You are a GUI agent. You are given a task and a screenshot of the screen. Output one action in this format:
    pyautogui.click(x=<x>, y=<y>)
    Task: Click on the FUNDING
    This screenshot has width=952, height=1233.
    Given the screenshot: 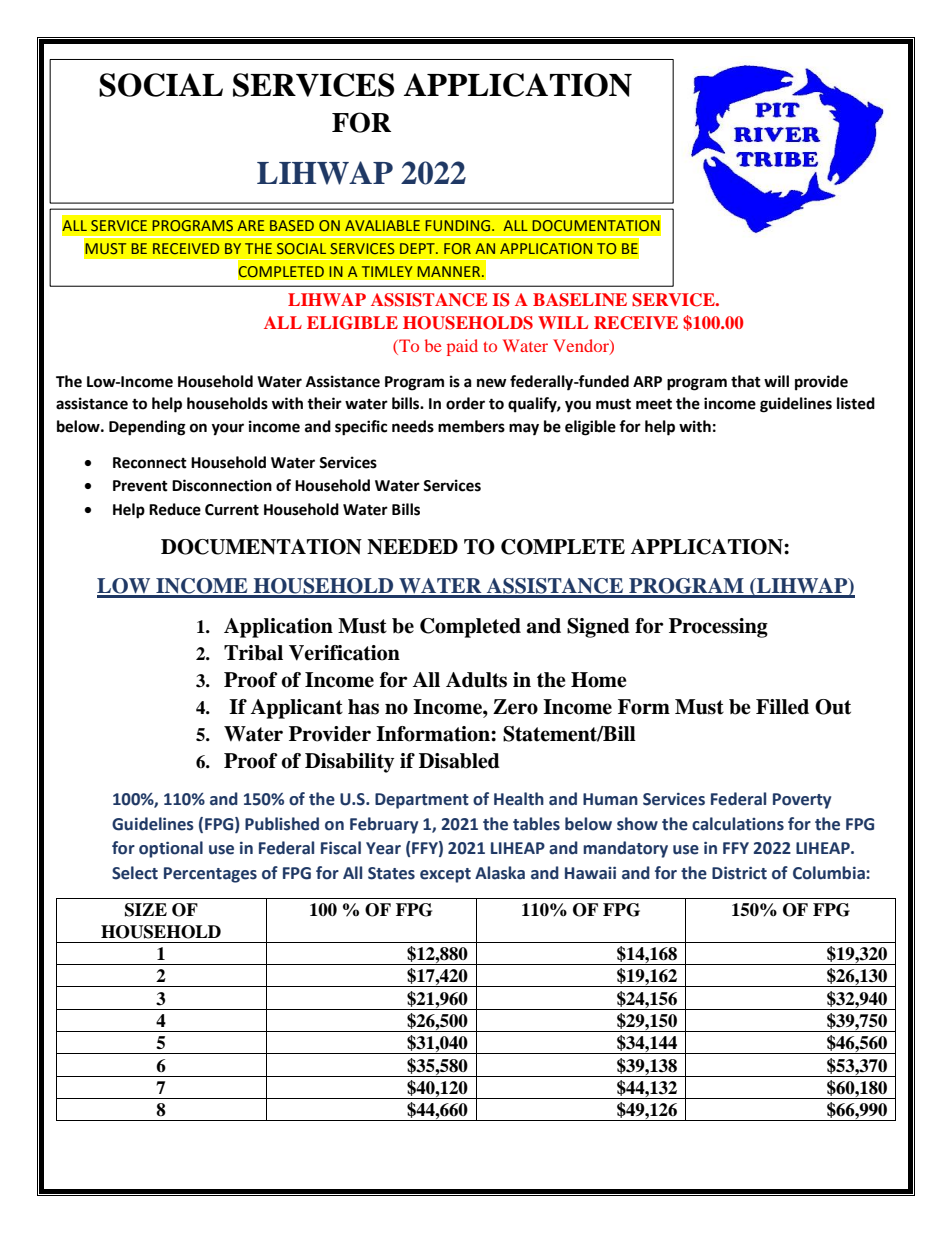 What is the action you would take?
    pyautogui.click(x=459, y=225)
